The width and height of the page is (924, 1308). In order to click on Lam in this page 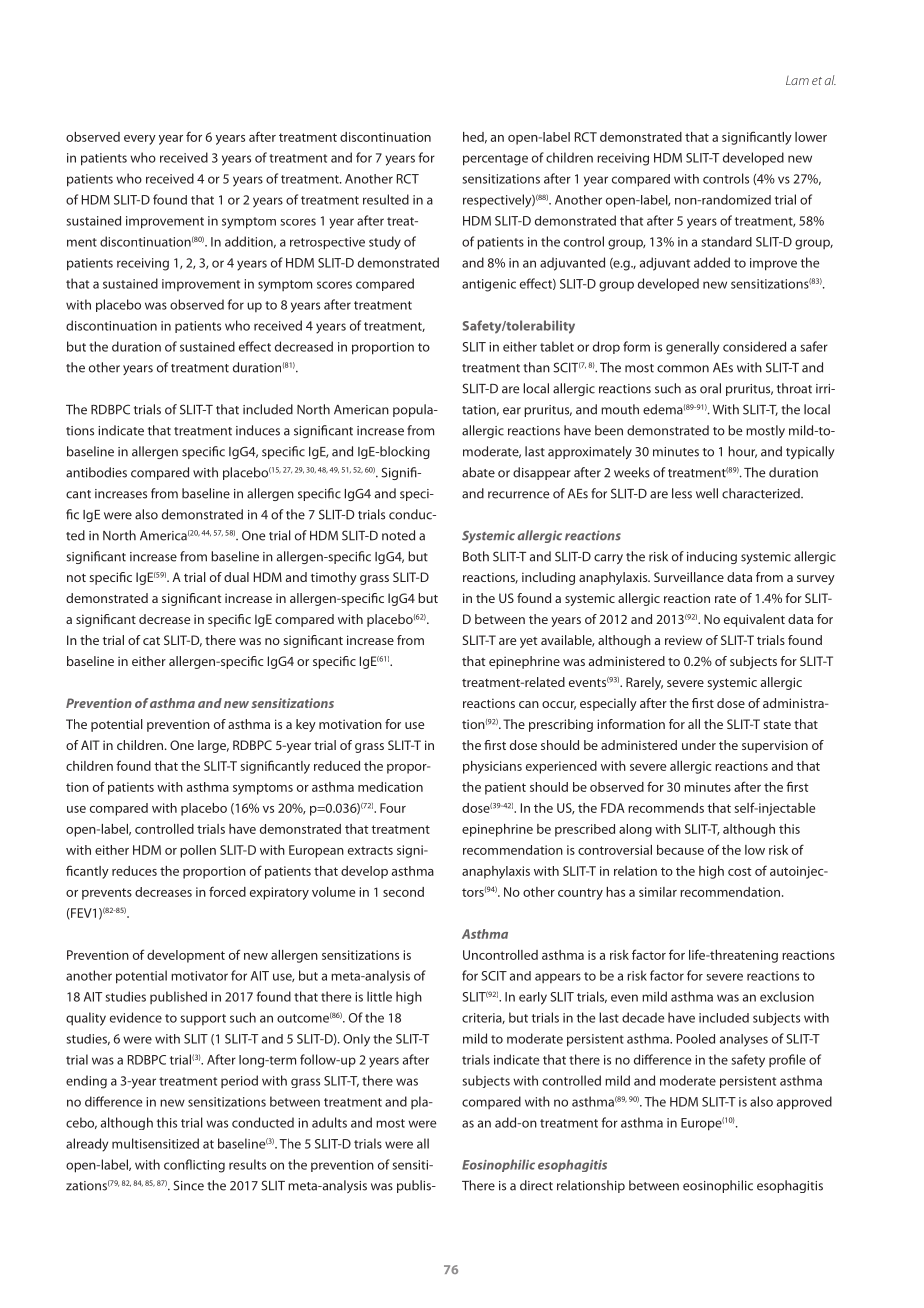, I will do `click(797, 80)`.
